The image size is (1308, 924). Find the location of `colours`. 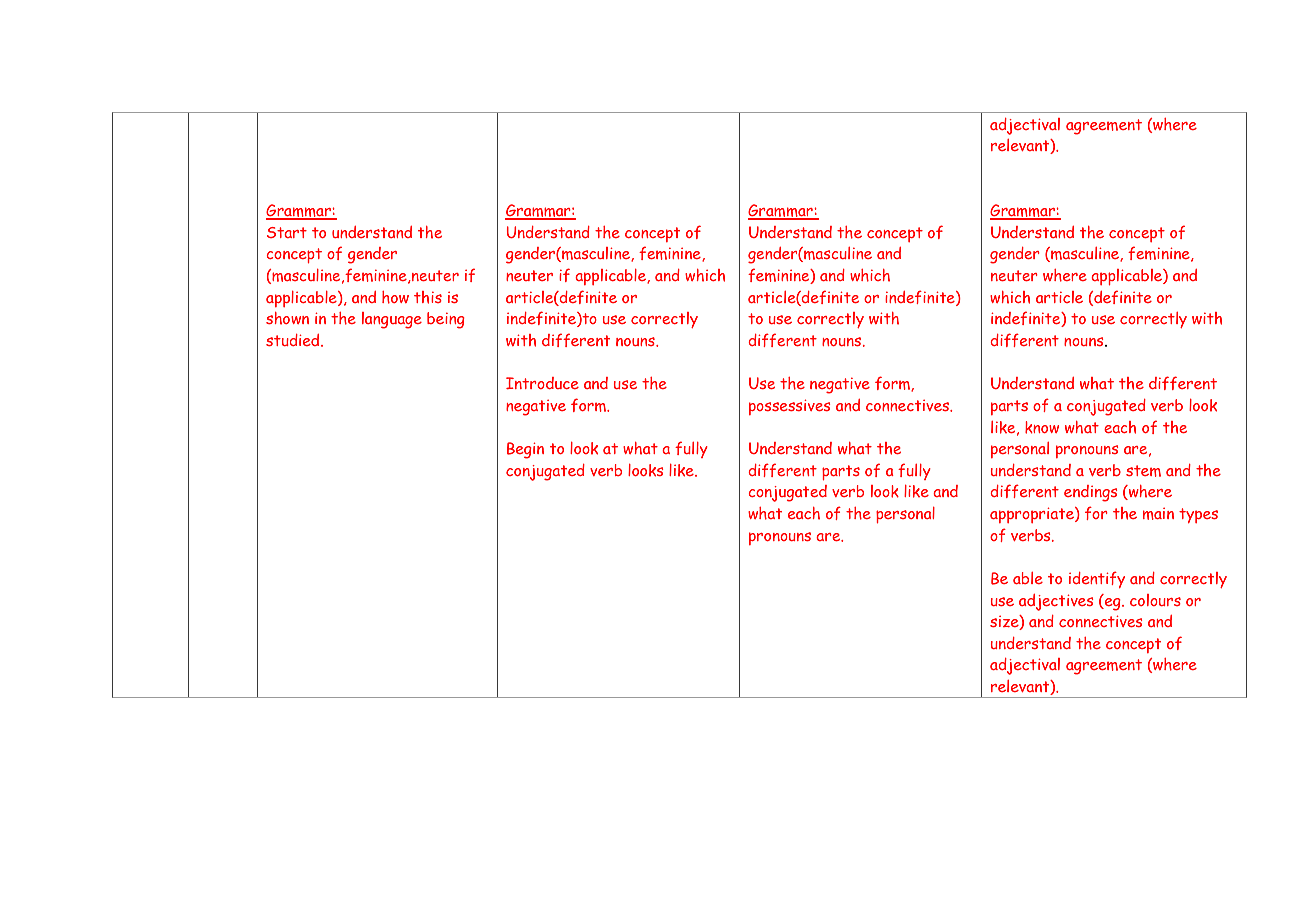

colours is located at coordinates (1155, 600).
